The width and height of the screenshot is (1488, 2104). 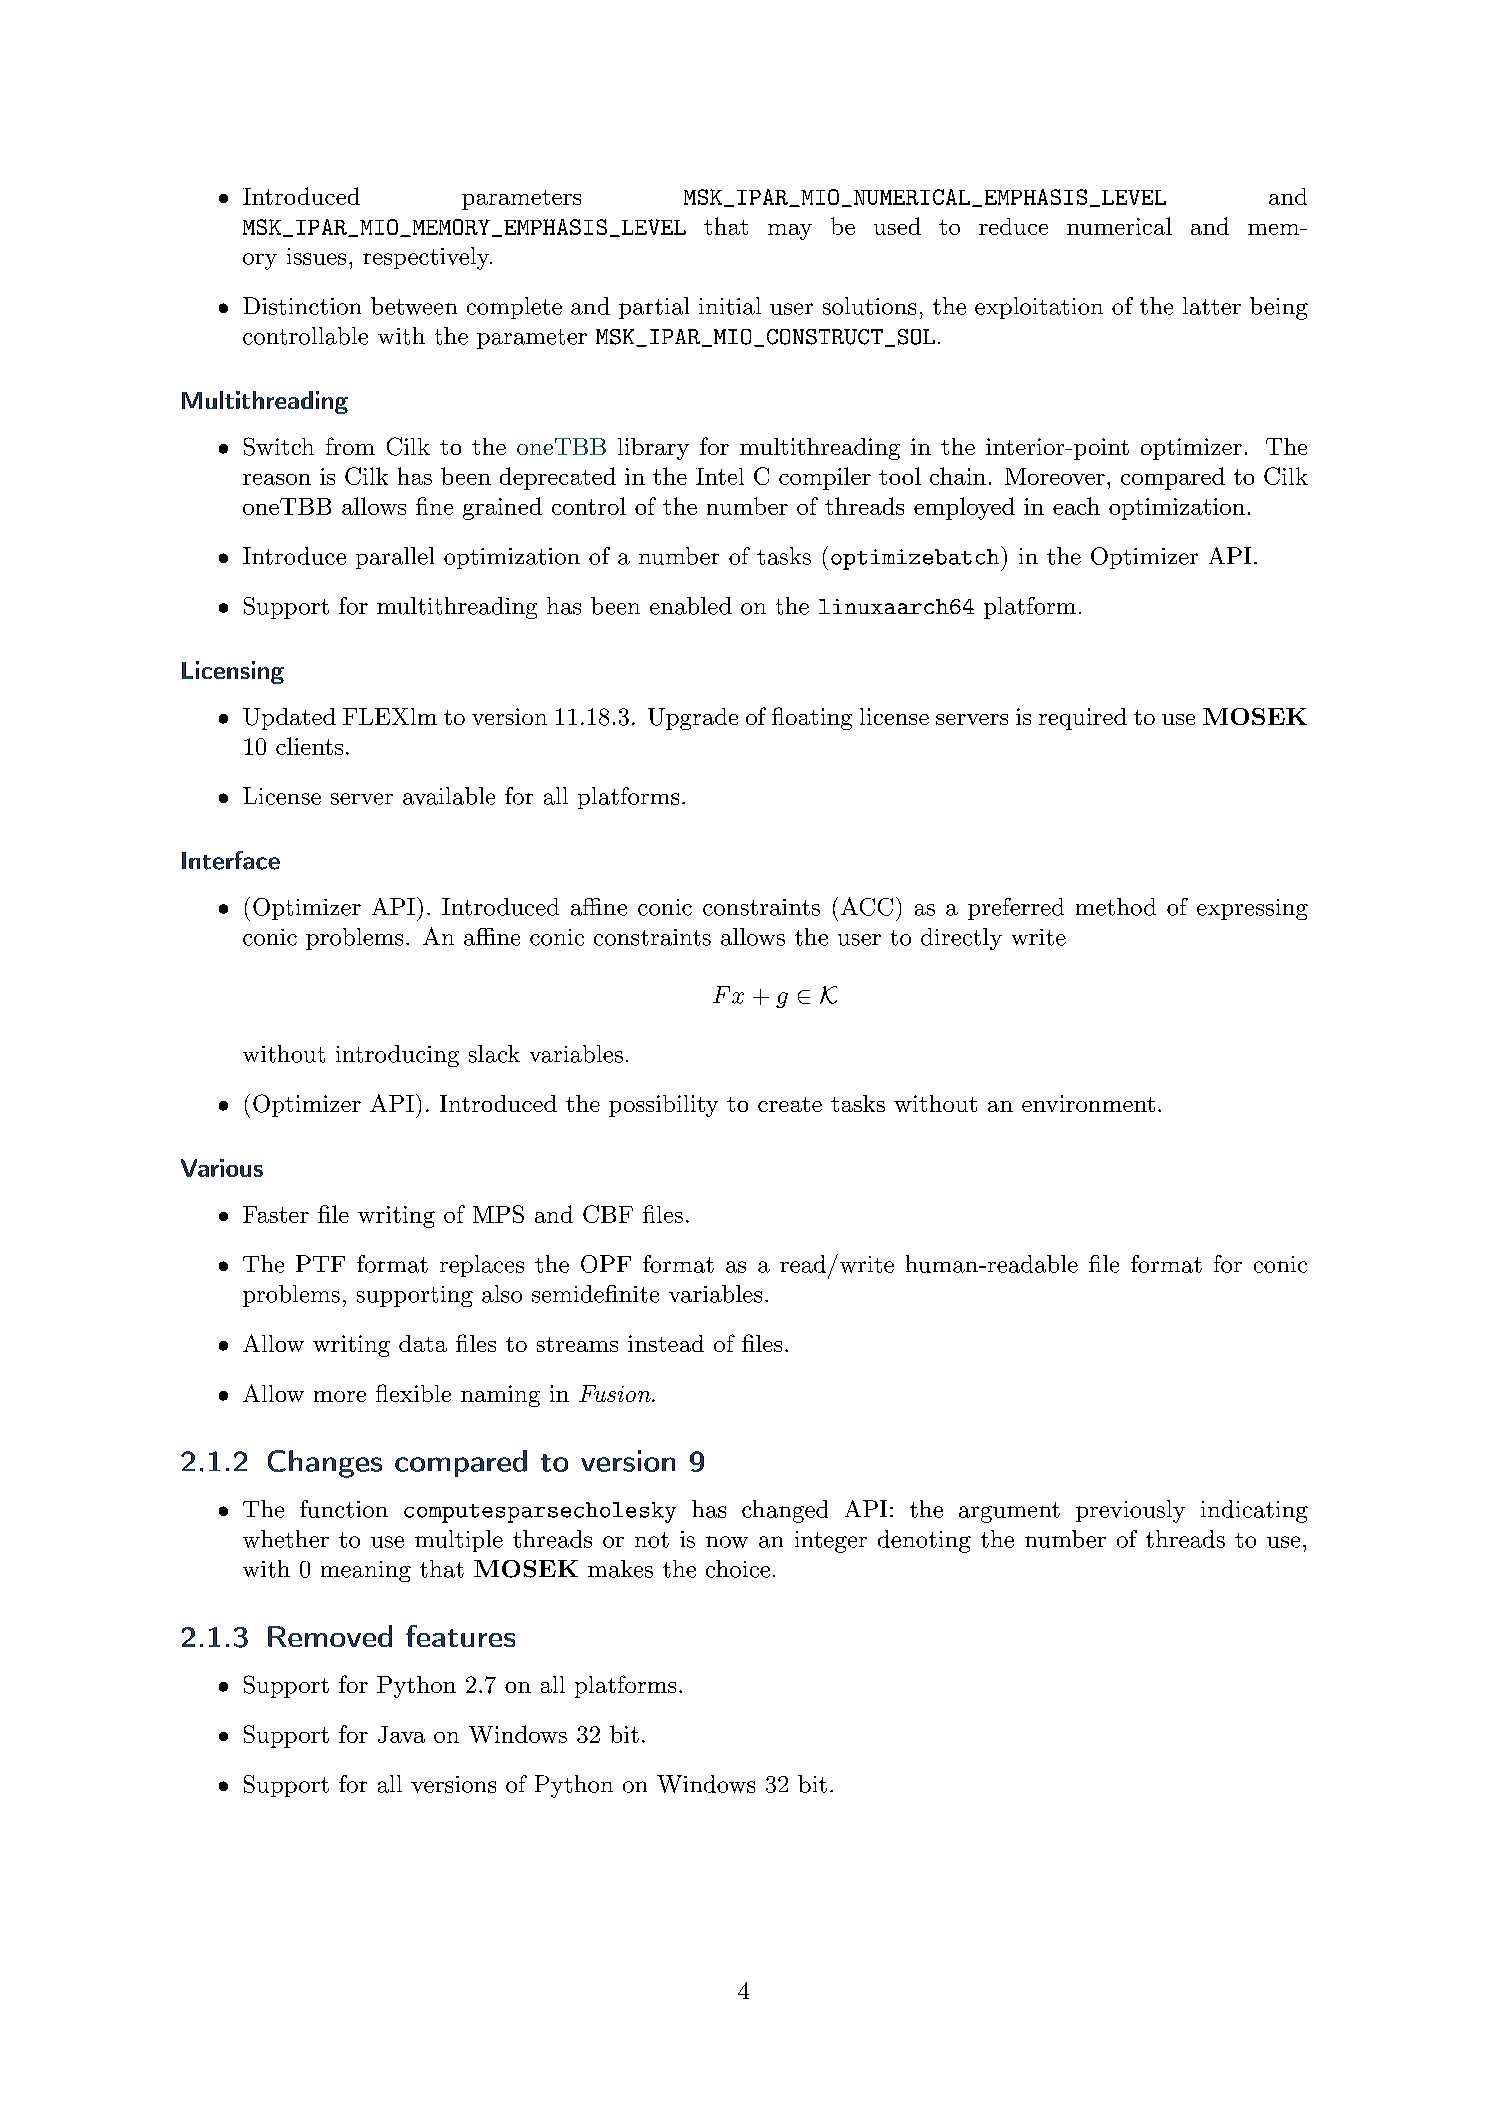 What do you see at coordinates (790, 1104) in the screenshot?
I see `create` at bounding box center [790, 1104].
